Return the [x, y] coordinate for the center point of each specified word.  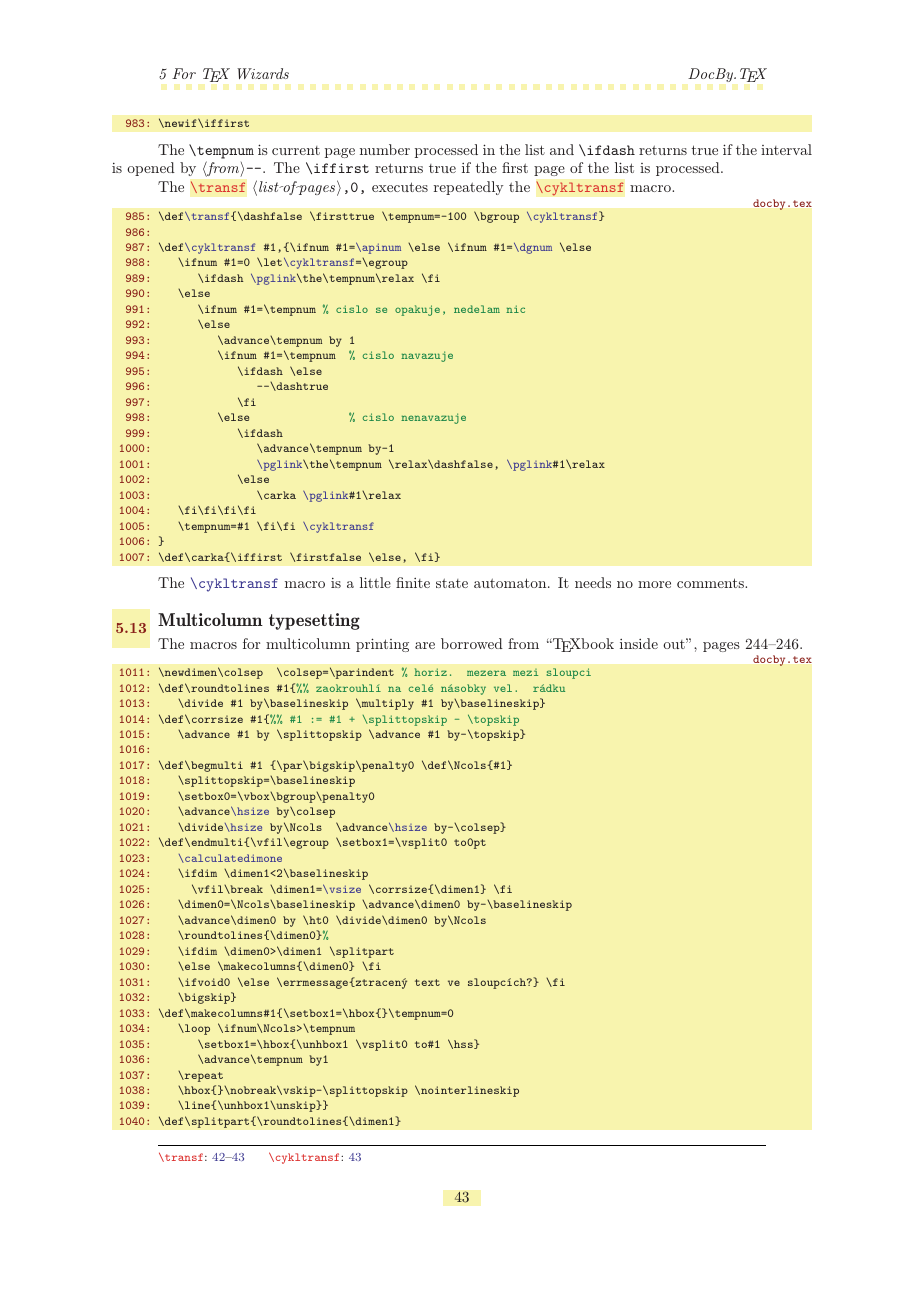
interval [786, 149]
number [385, 149]
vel [503, 688]
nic [515, 309]
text [427, 982]
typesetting [314, 621]
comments [711, 583]
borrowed [472, 643]
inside [639, 643]
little [375, 582]
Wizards [263, 73]
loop [196, 1029]
